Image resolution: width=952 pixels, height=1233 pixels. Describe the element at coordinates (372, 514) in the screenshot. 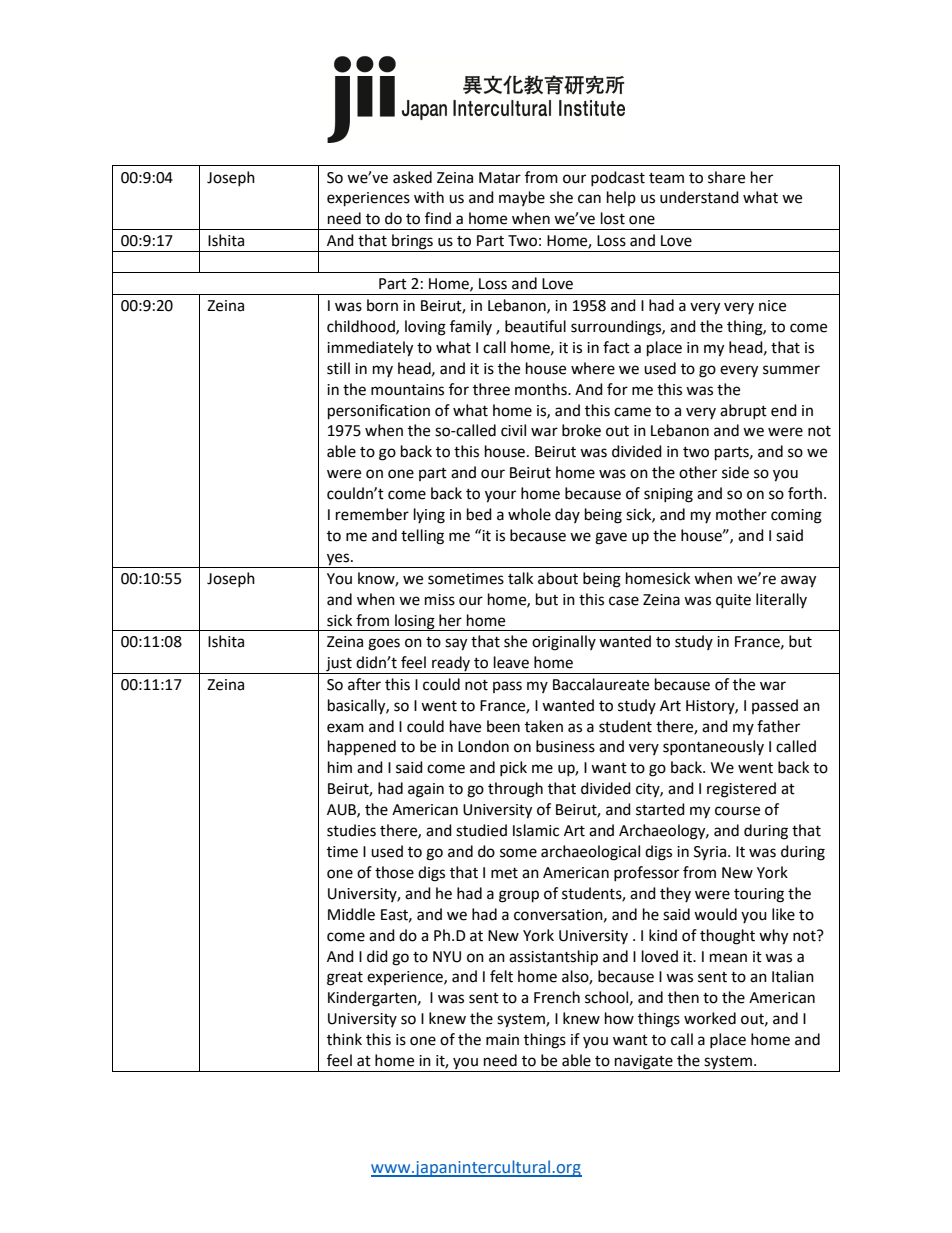

I see `remember` at that location.
